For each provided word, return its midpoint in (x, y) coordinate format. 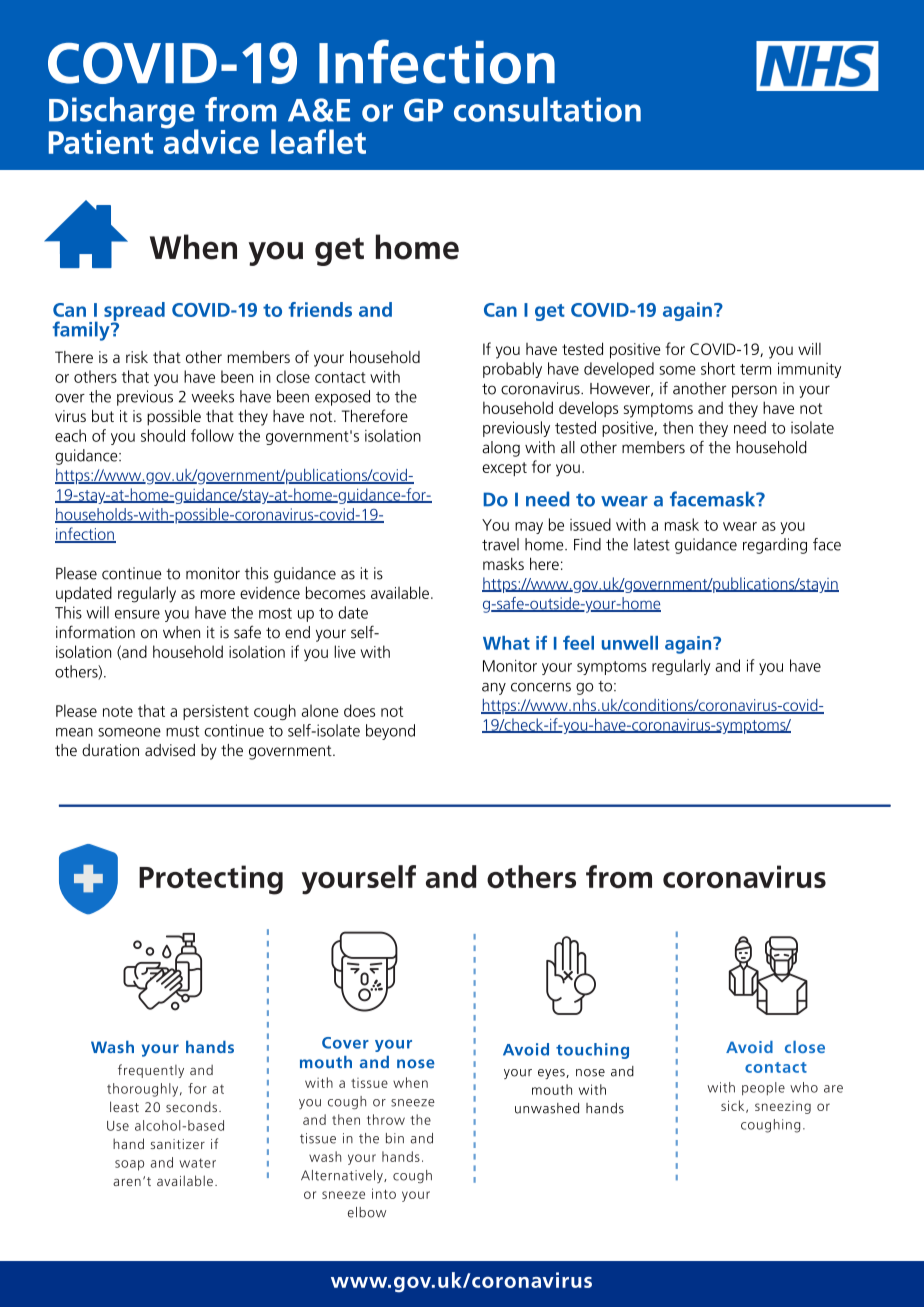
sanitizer (178, 1144)
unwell (630, 643)
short (718, 368)
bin (395, 1138)
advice (210, 140)
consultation (547, 109)
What (506, 643)
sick (734, 1106)
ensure (137, 614)
